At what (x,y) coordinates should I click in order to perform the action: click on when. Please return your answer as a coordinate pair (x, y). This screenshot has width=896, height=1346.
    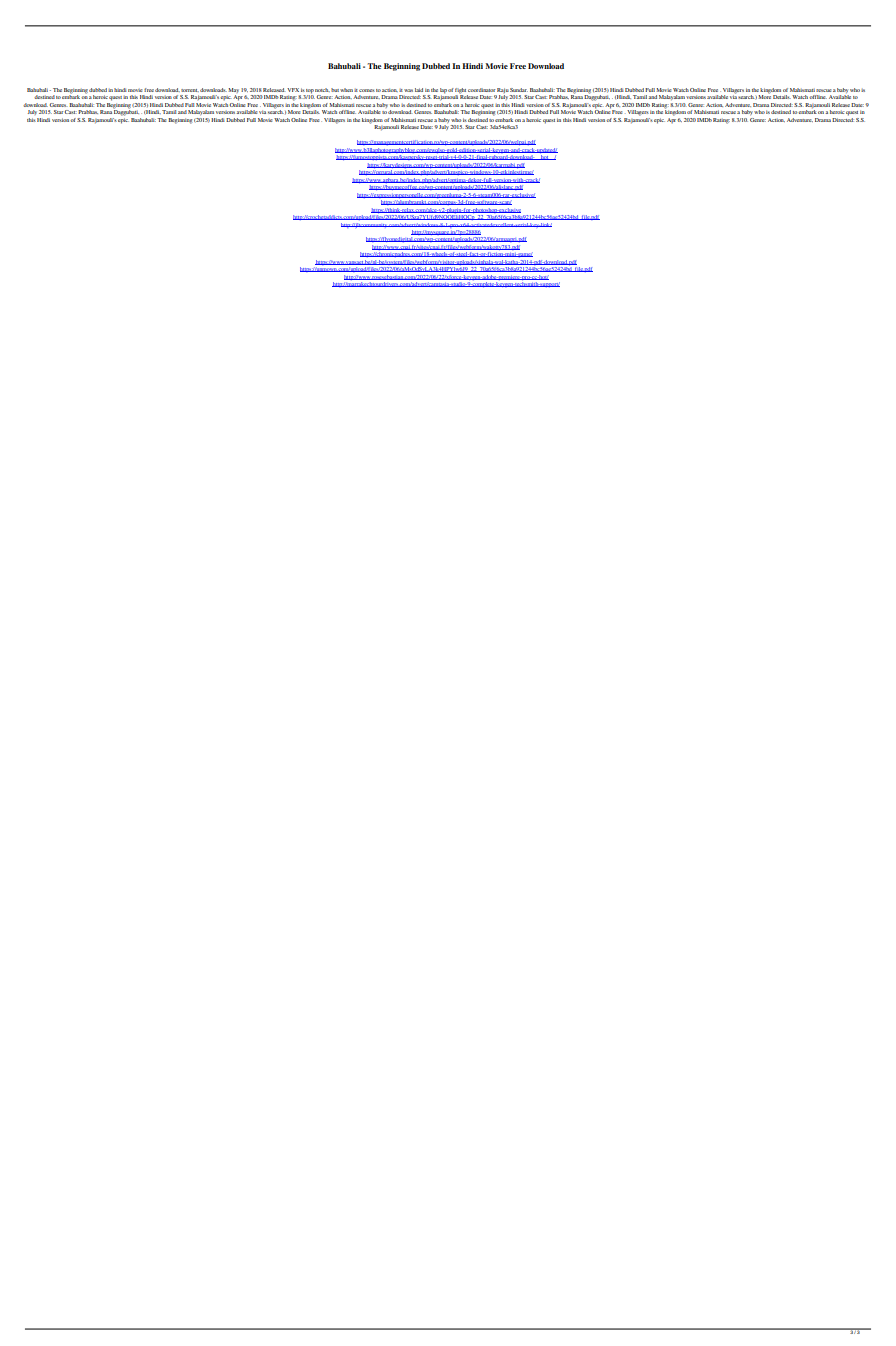
    Looking at the image, I should click on (346, 90).
